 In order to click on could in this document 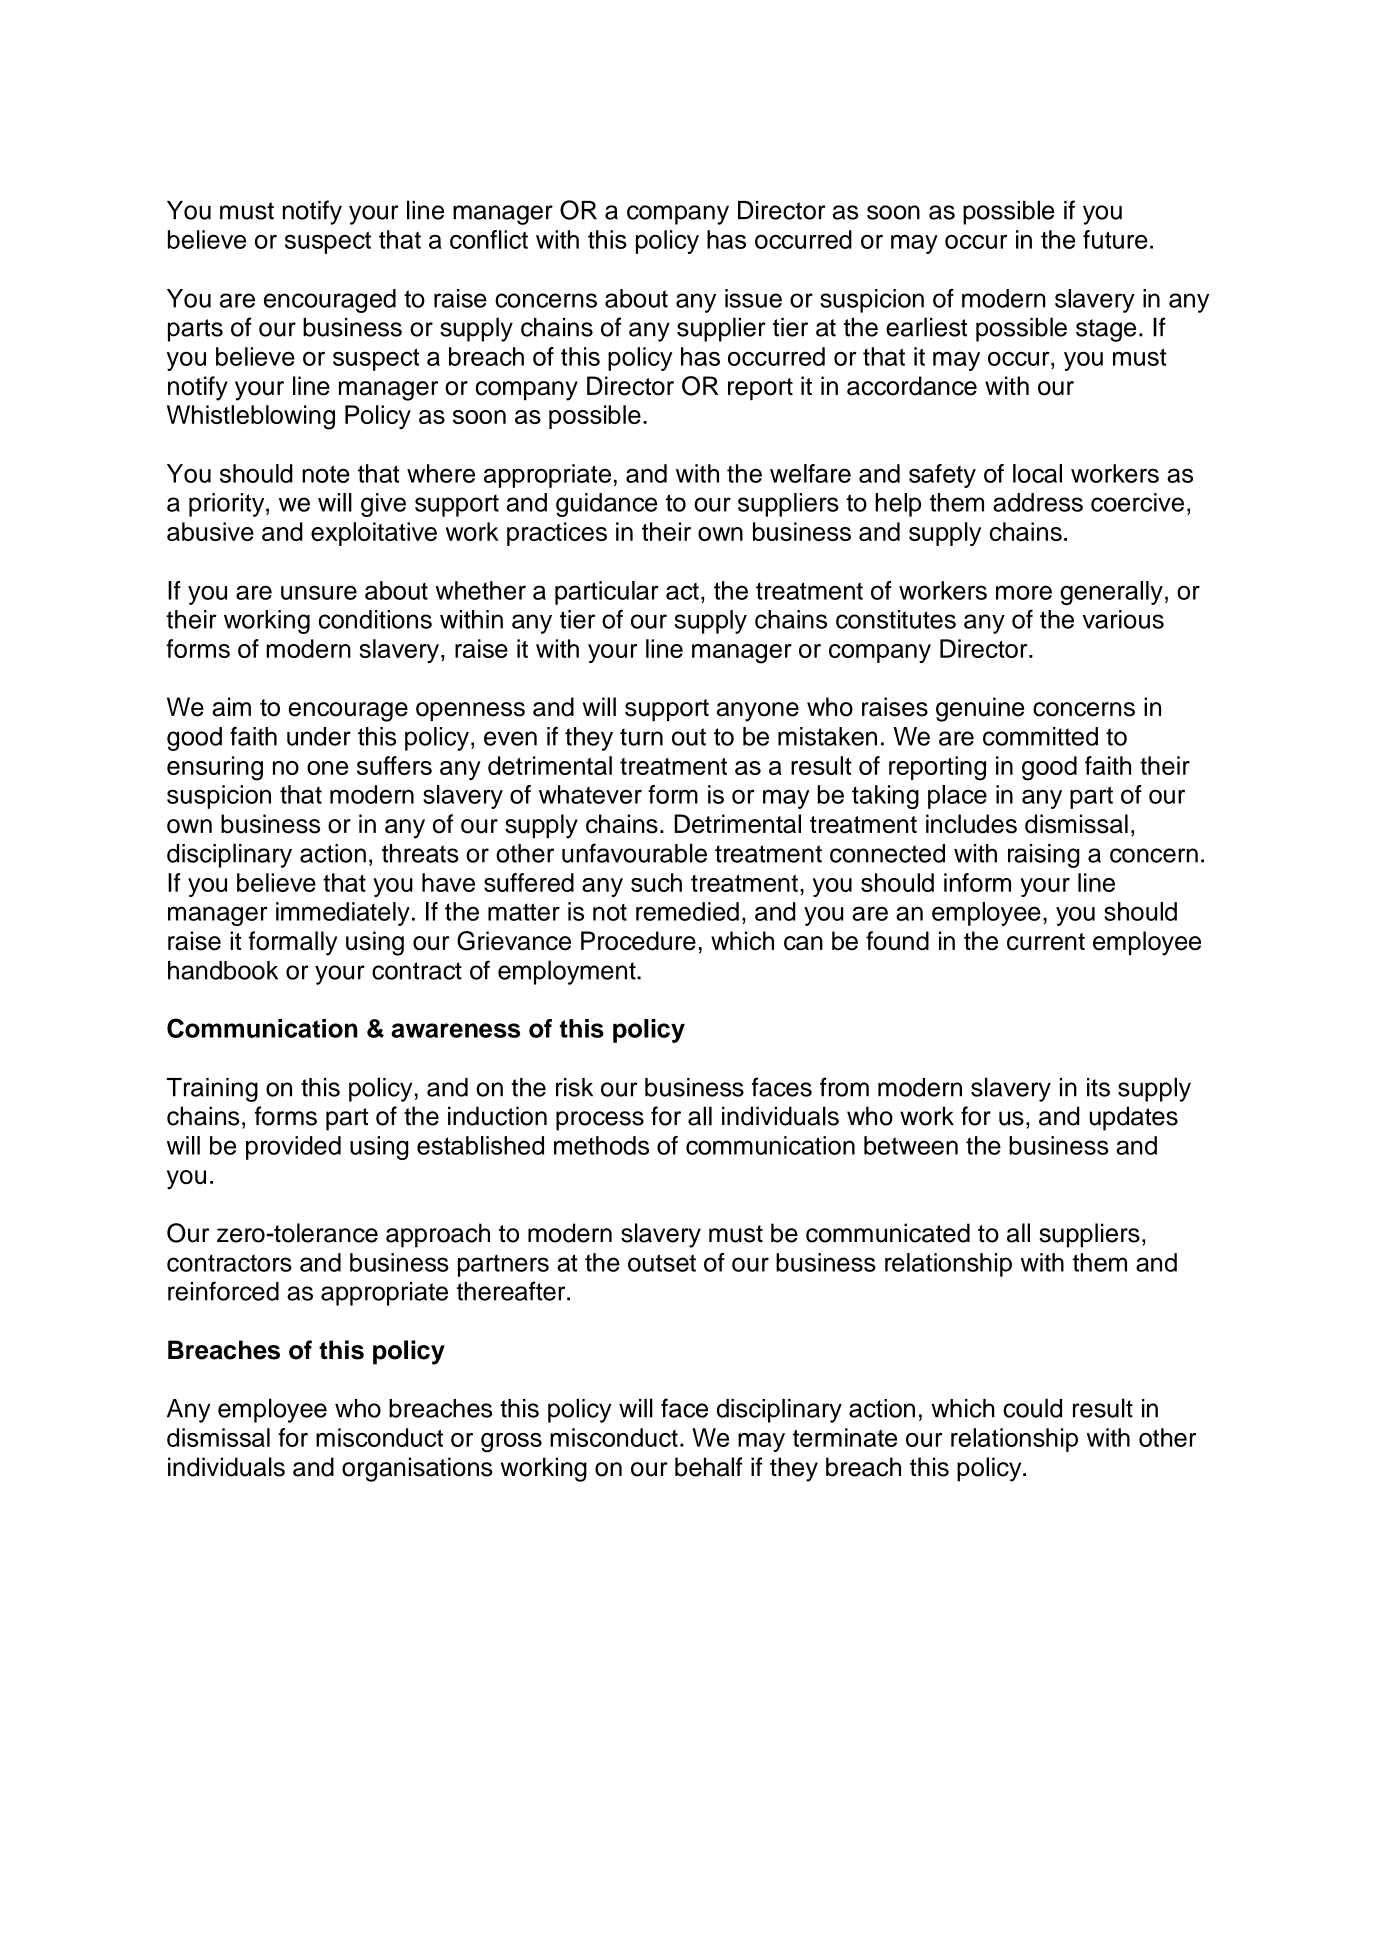, I will do `click(1032, 1408)`.
